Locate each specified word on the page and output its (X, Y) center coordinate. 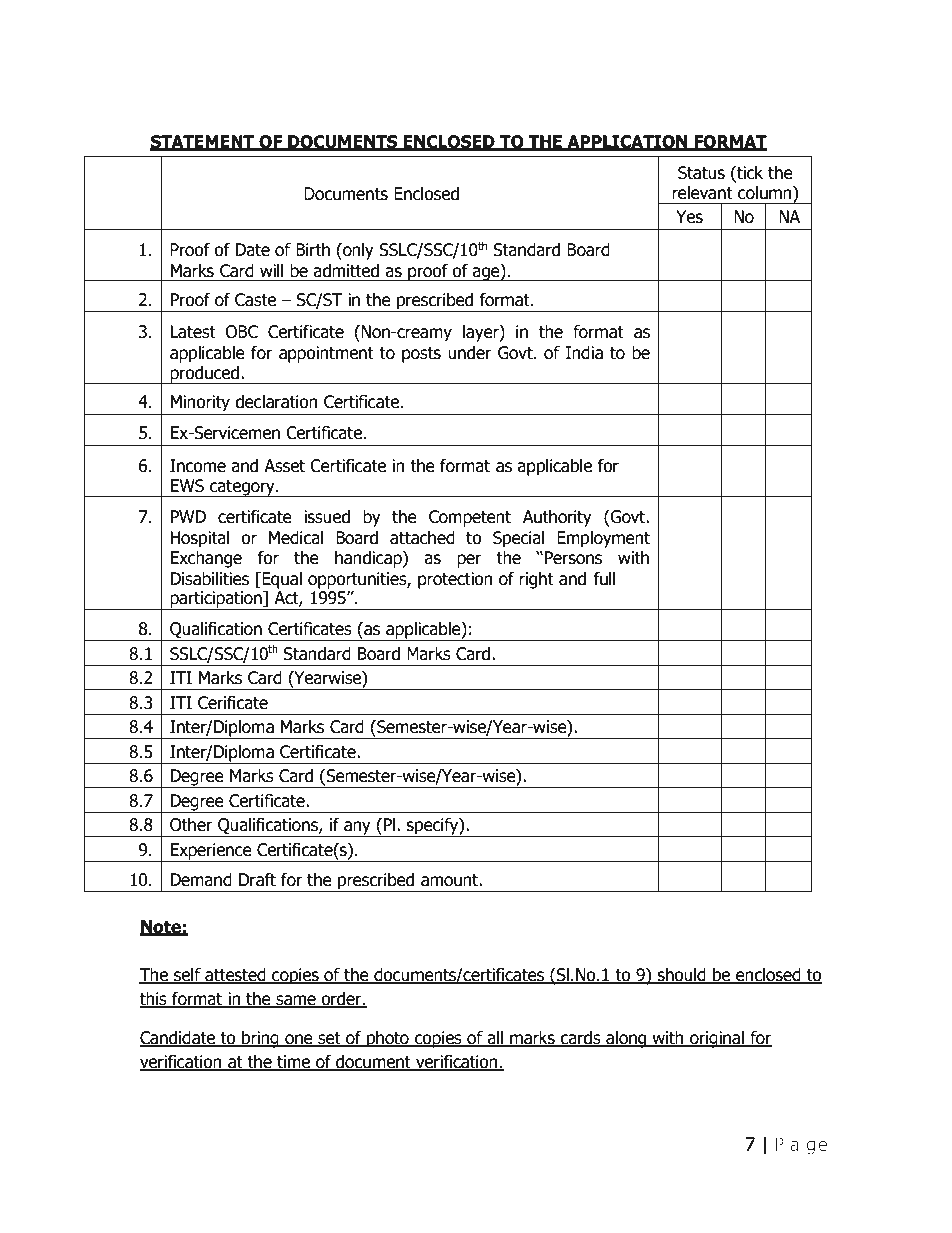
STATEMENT (203, 142)
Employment (603, 539)
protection (455, 580)
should (681, 976)
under (470, 353)
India (584, 353)
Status (701, 173)
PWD (188, 516)
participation (216, 600)
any (357, 829)
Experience (211, 852)
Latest (193, 332)
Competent (470, 518)
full (605, 579)
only (357, 251)
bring (260, 1039)
